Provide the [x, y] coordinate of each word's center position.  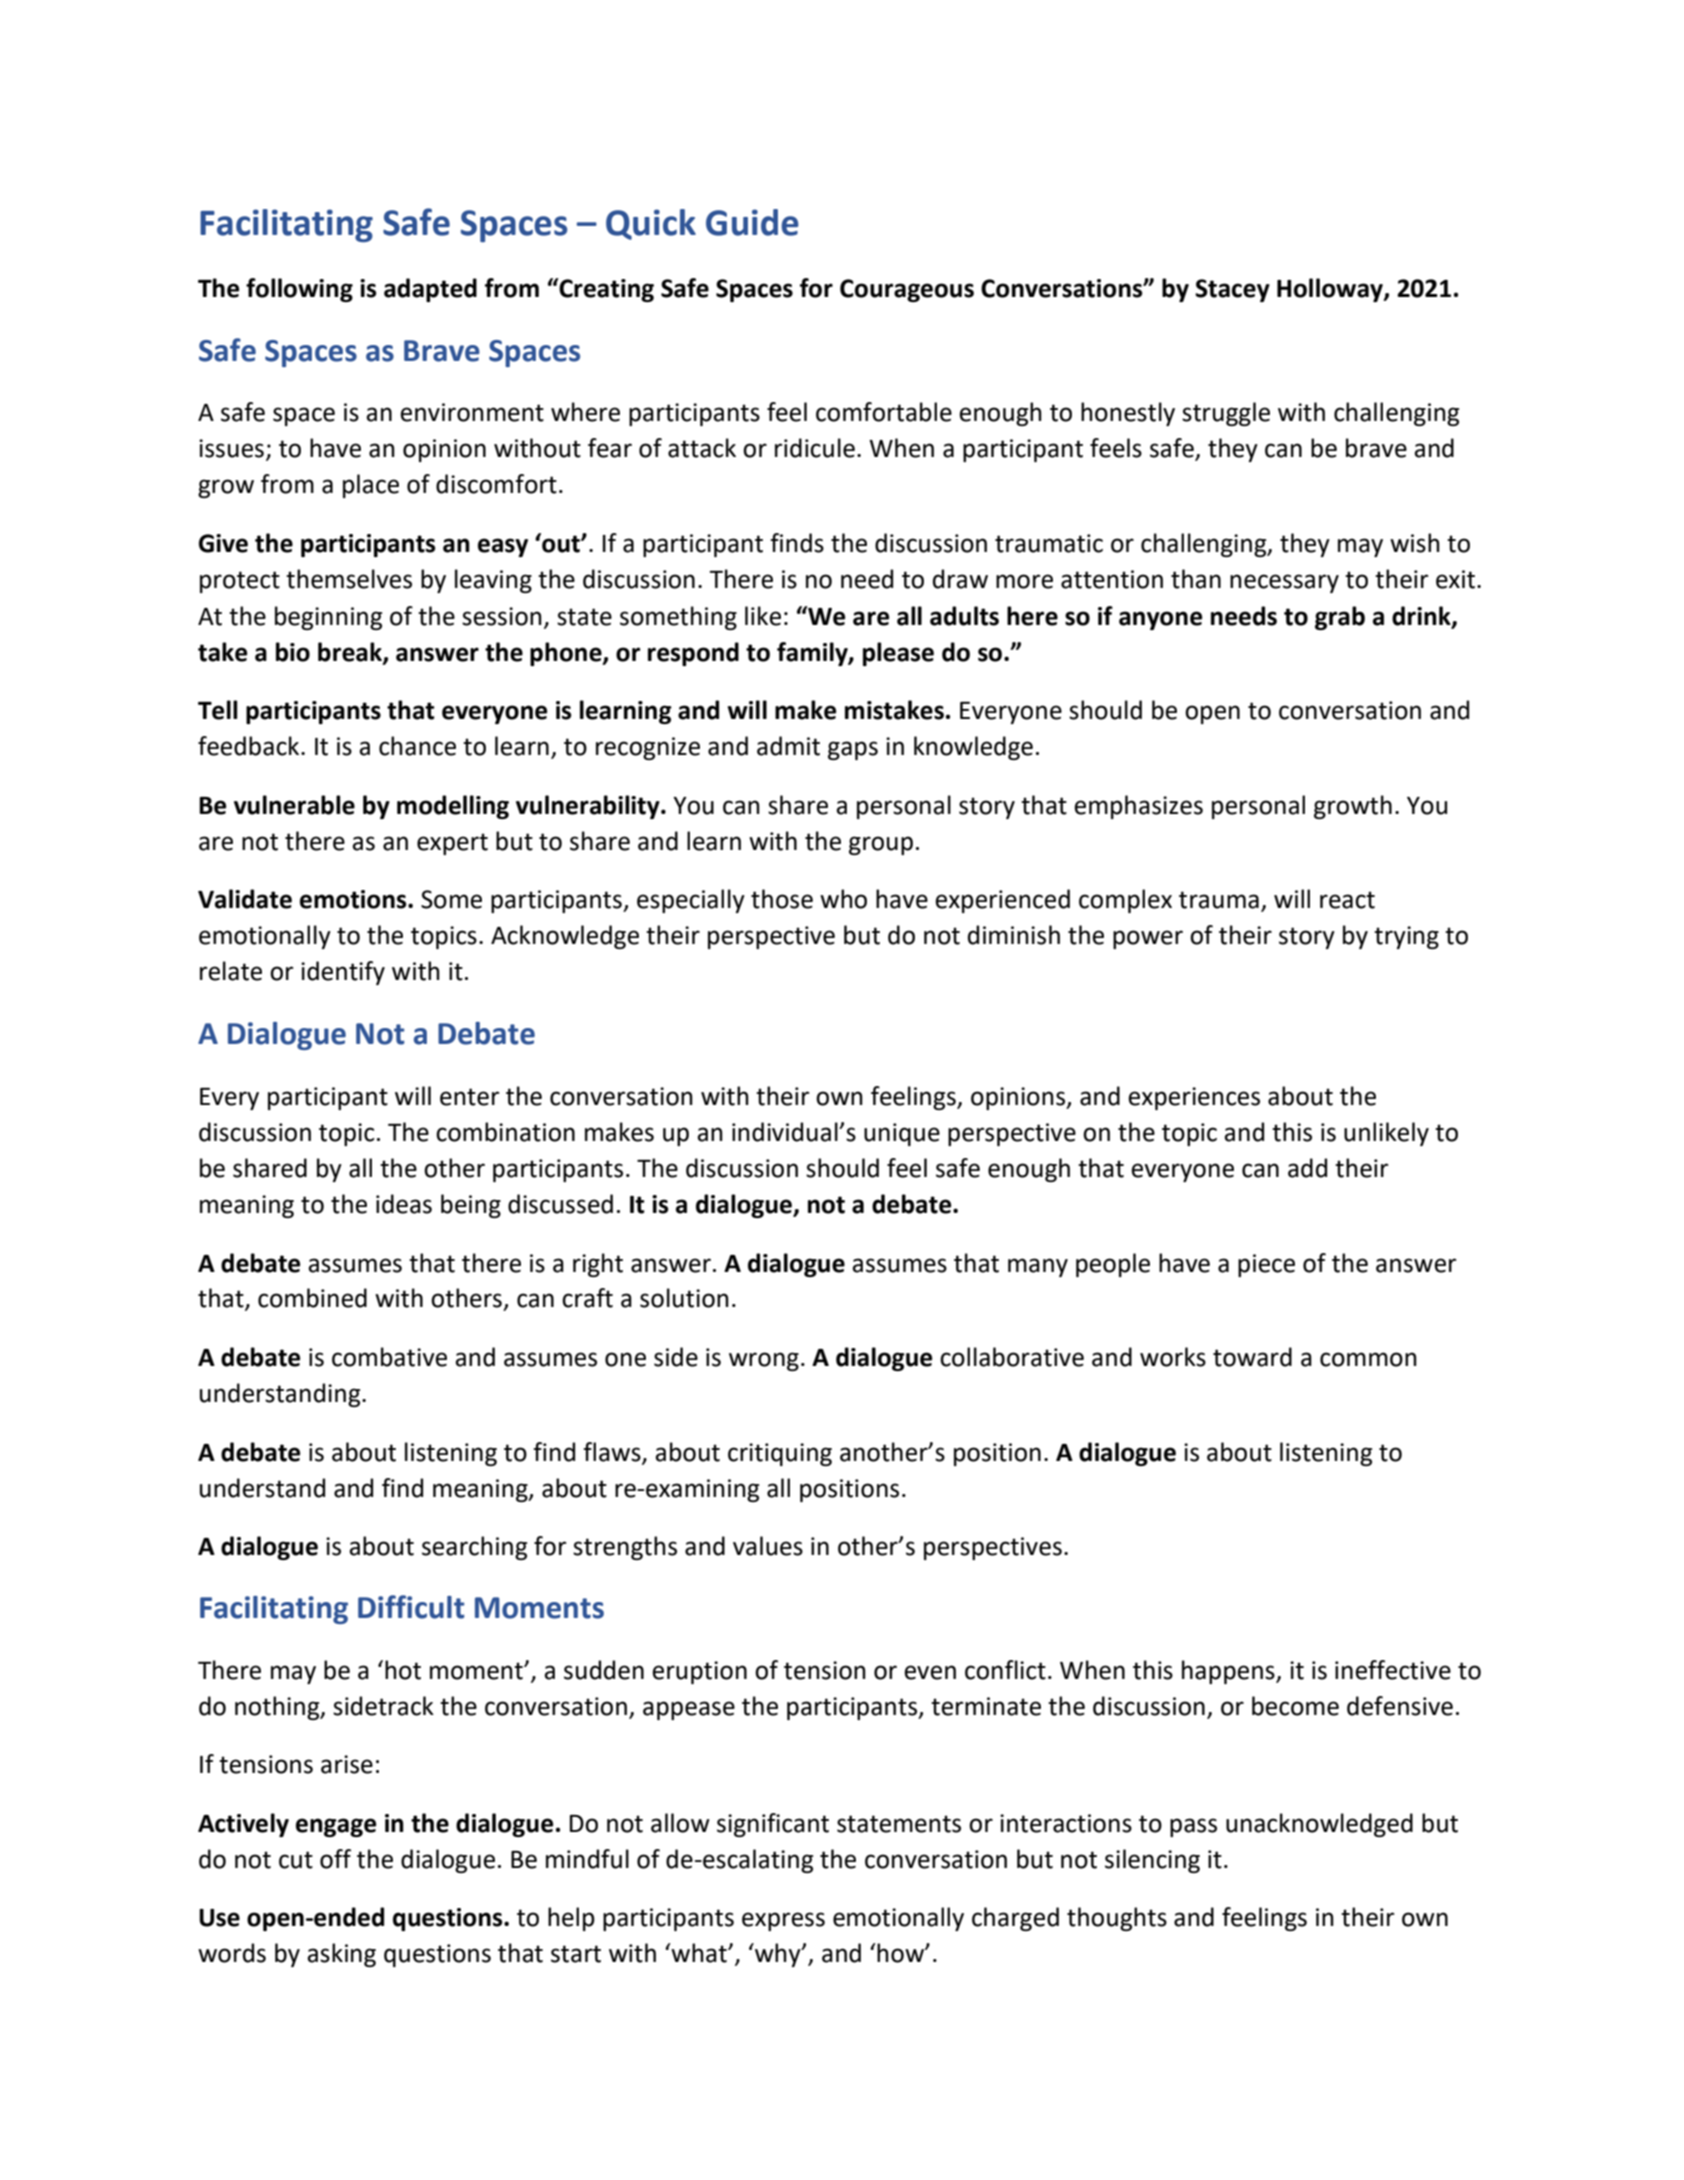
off [335, 1859]
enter [469, 1097]
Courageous [907, 290]
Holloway [1331, 290]
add [1307, 1168]
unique [902, 1134]
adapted [430, 290]
